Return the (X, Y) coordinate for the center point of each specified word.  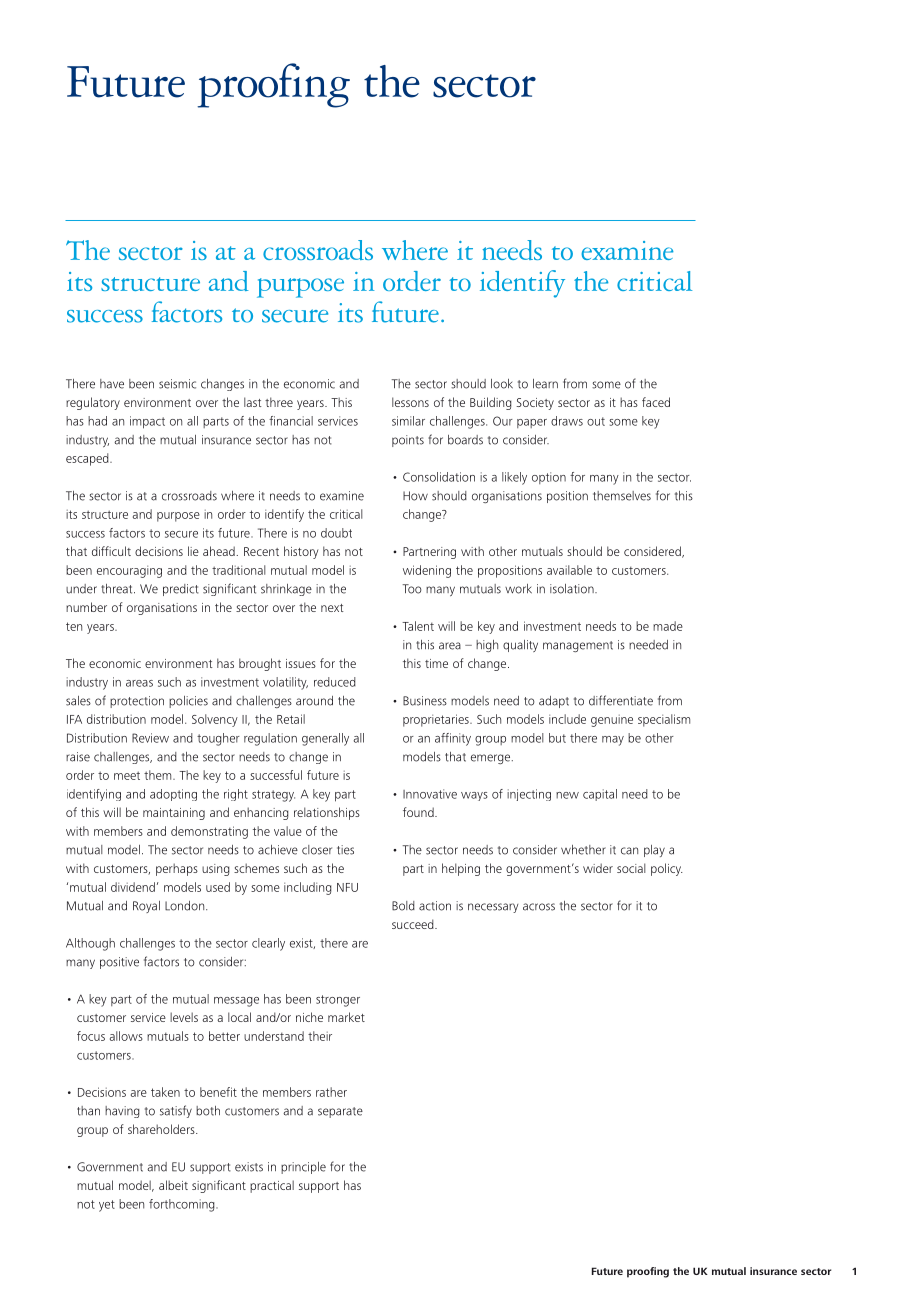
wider (598, 868)
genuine (612, 721)
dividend (133, 887)
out (596, 421)
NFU (347, 887)
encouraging (129, 572)
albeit (173, 1185)
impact (147, 422)
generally (325, 739)
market (346, 1017)
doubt (336, 533)
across (539, 907)
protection (137, 702)
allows (126, 1036)
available (569, 570)
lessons (410, 402)
